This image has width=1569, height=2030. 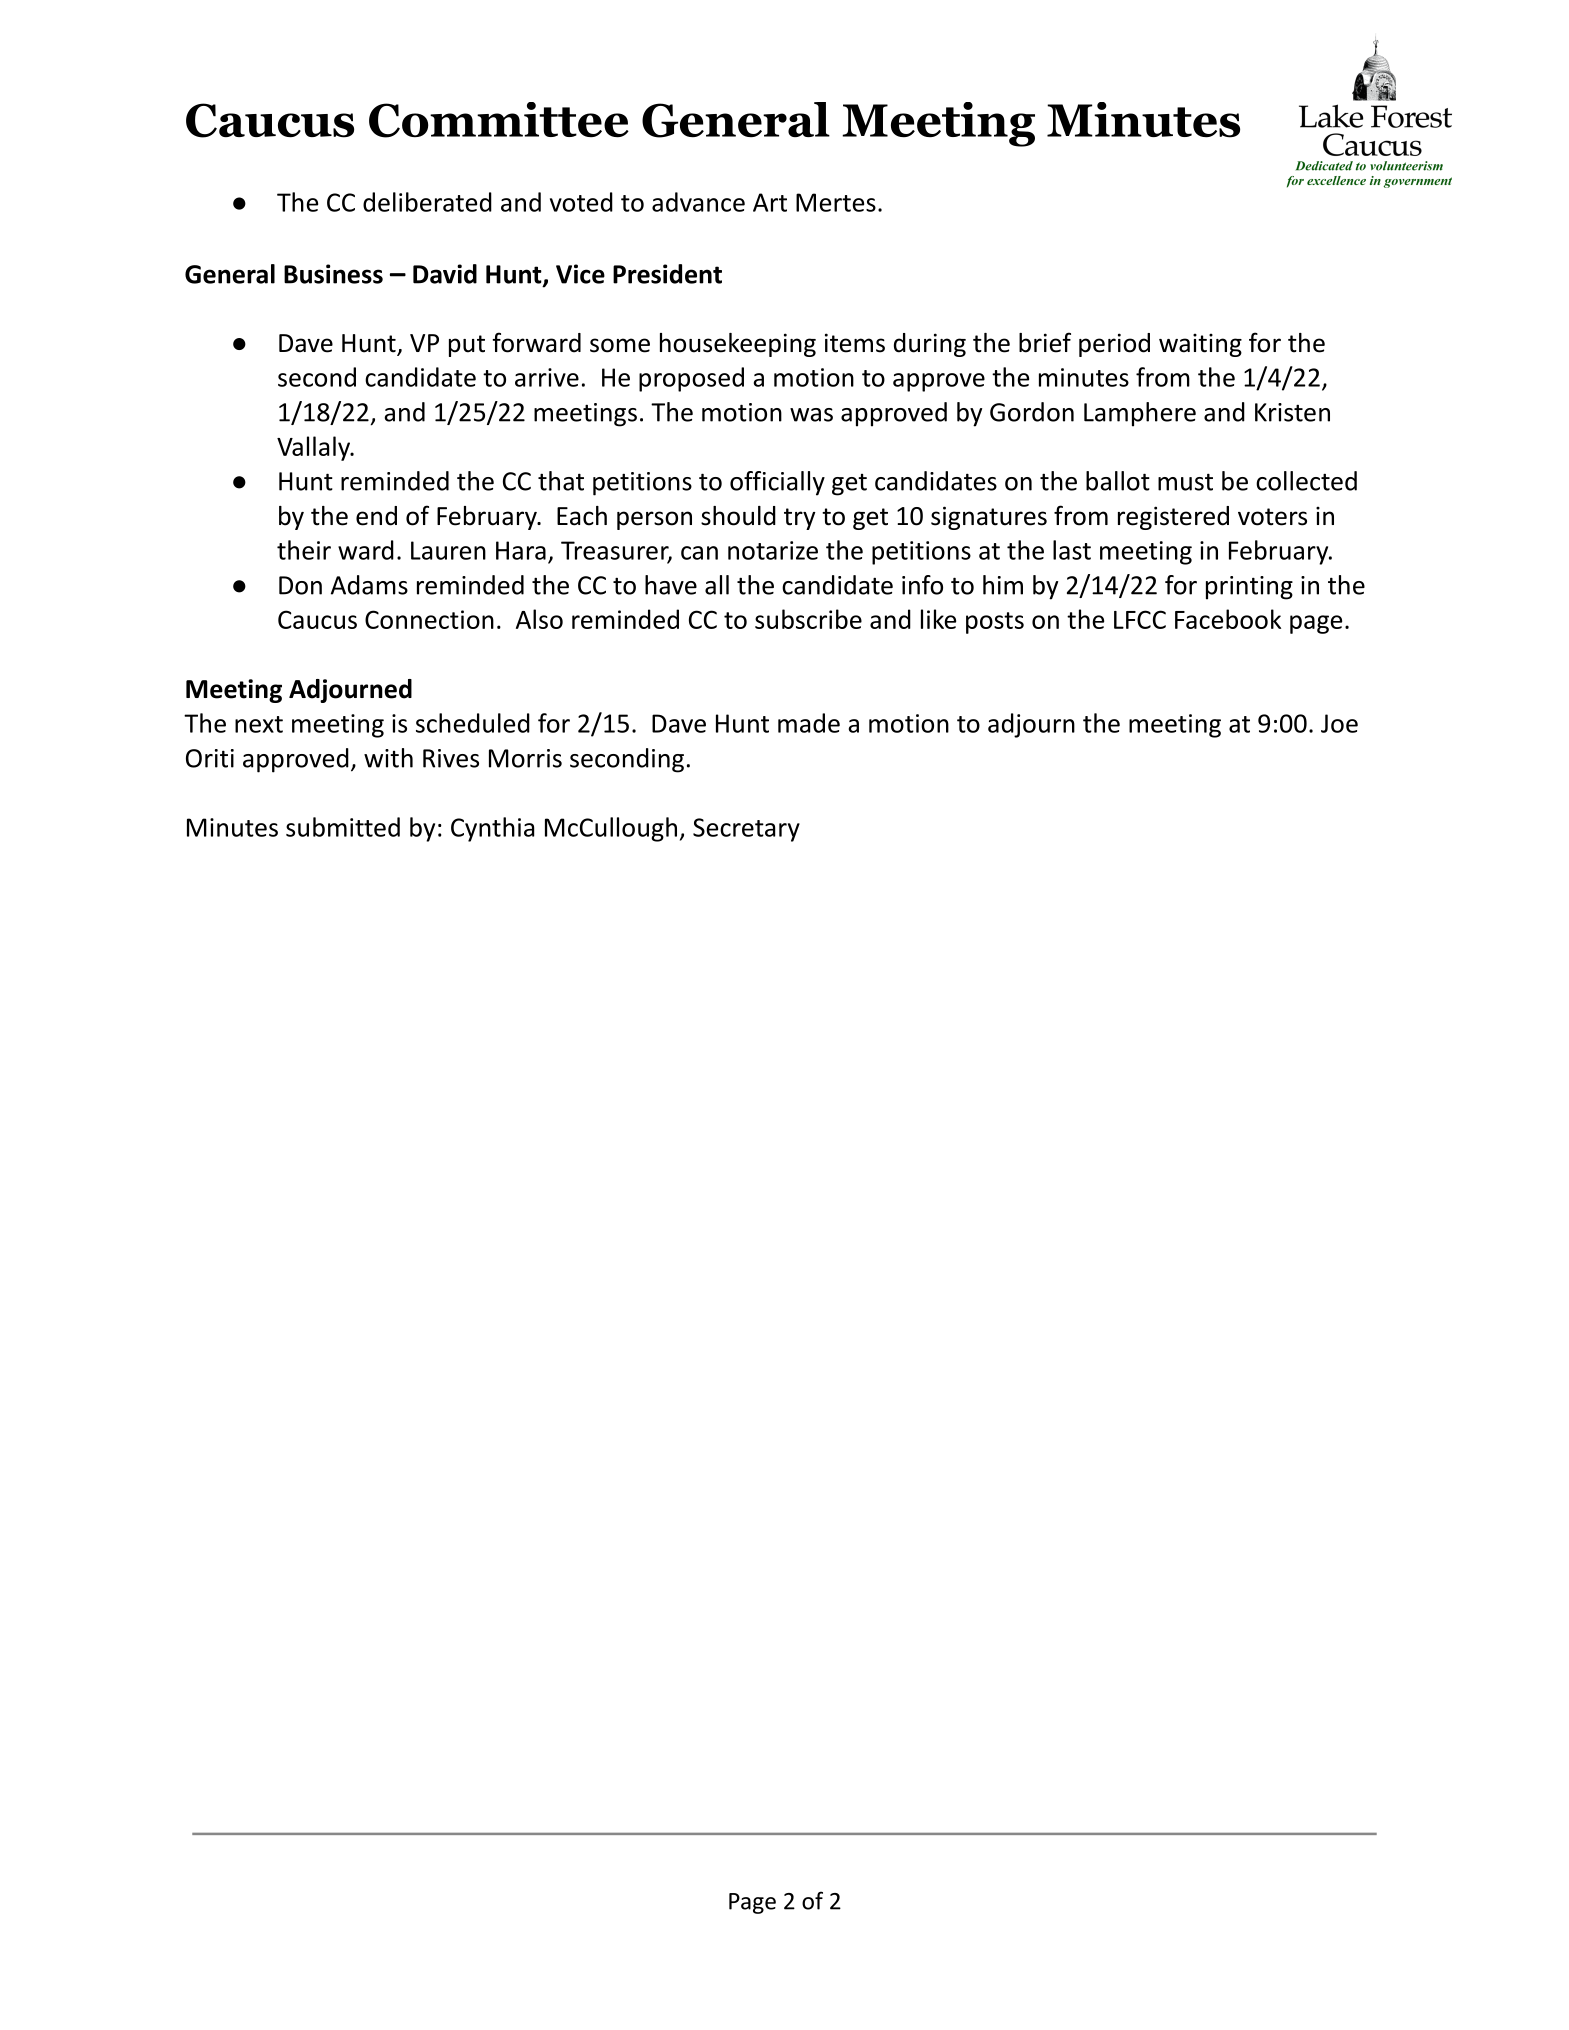 I want to click on made, so click(x=809, y=723).
